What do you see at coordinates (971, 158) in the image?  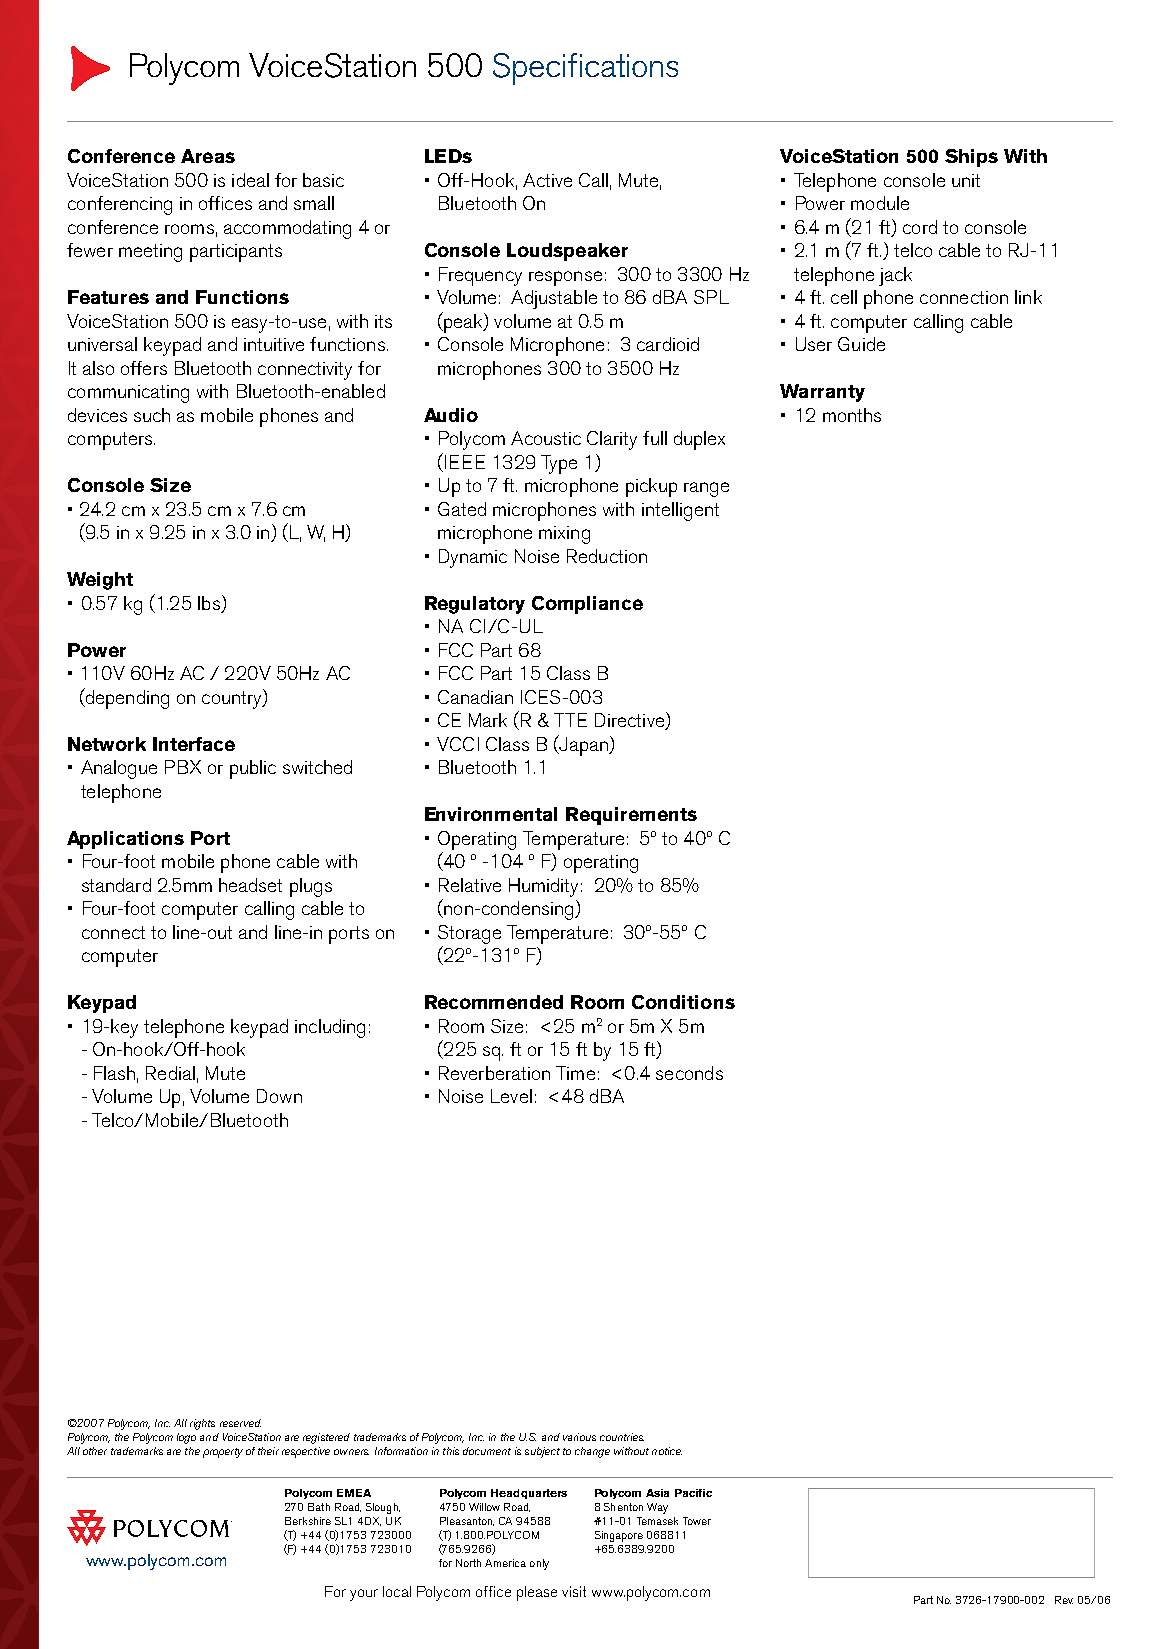 I see `Ships` at bounding box center [971, 158].
